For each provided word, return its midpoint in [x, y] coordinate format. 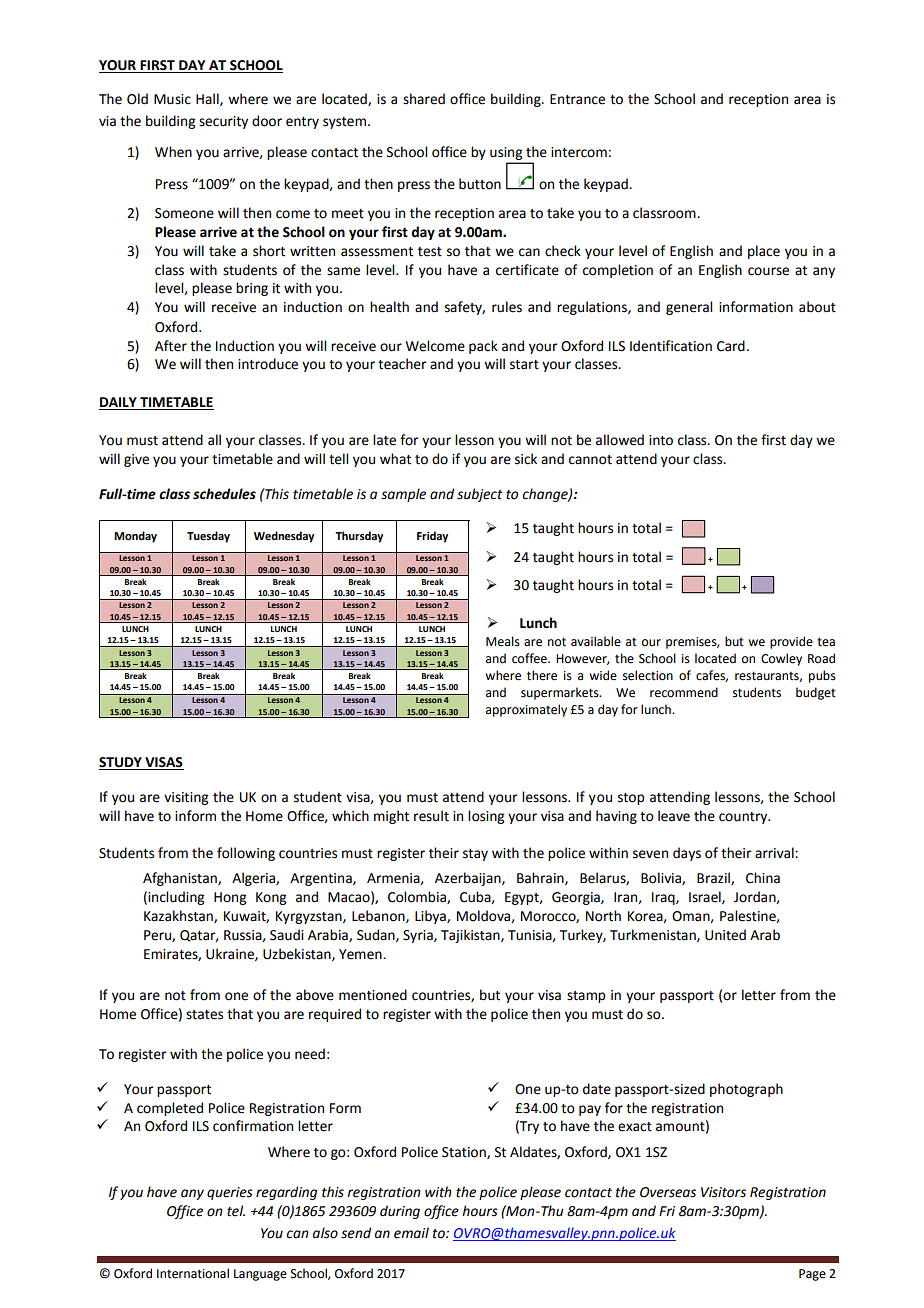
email [411, 1233]
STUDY [121, 763]
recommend [684, 692]
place [764, 252]
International [193, 1273]
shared [424, 99]
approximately [526, 710]
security [223, 122]
